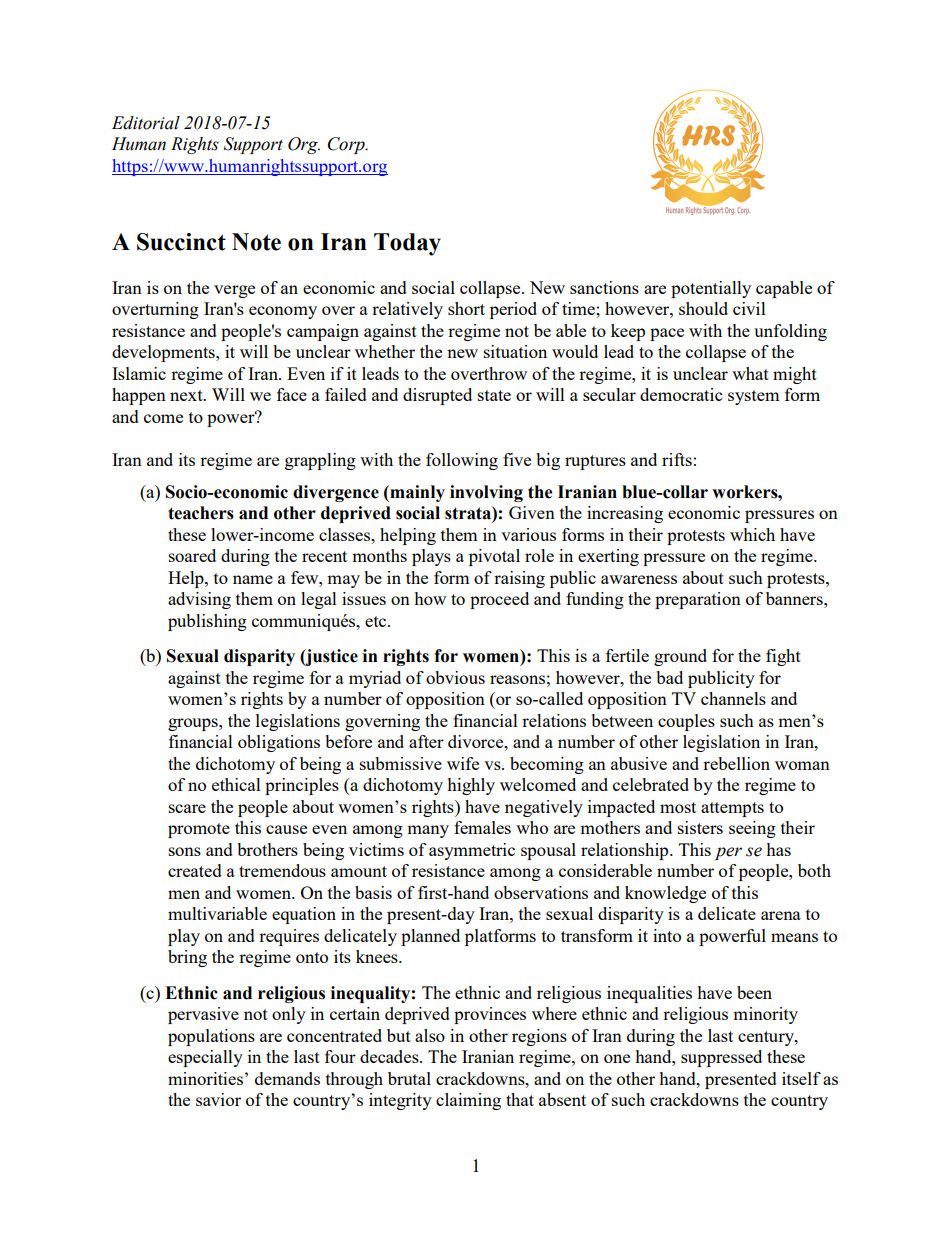  Describe the element at coordinates (472, 851) in the screenshot. I see `asymmetric` at that location.
